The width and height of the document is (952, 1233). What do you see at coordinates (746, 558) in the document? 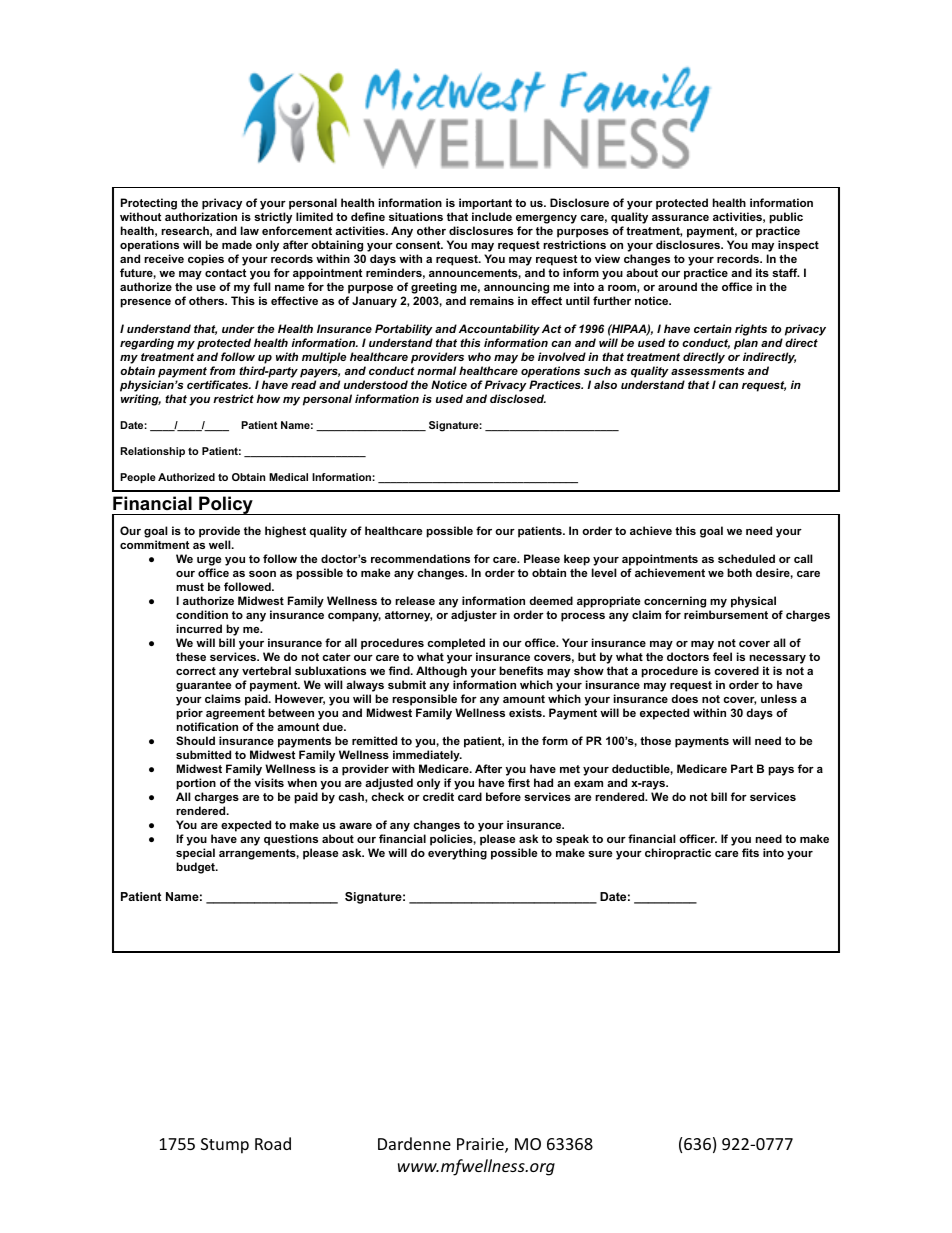
I see `scheduled` at bounding box center [746, 558].
